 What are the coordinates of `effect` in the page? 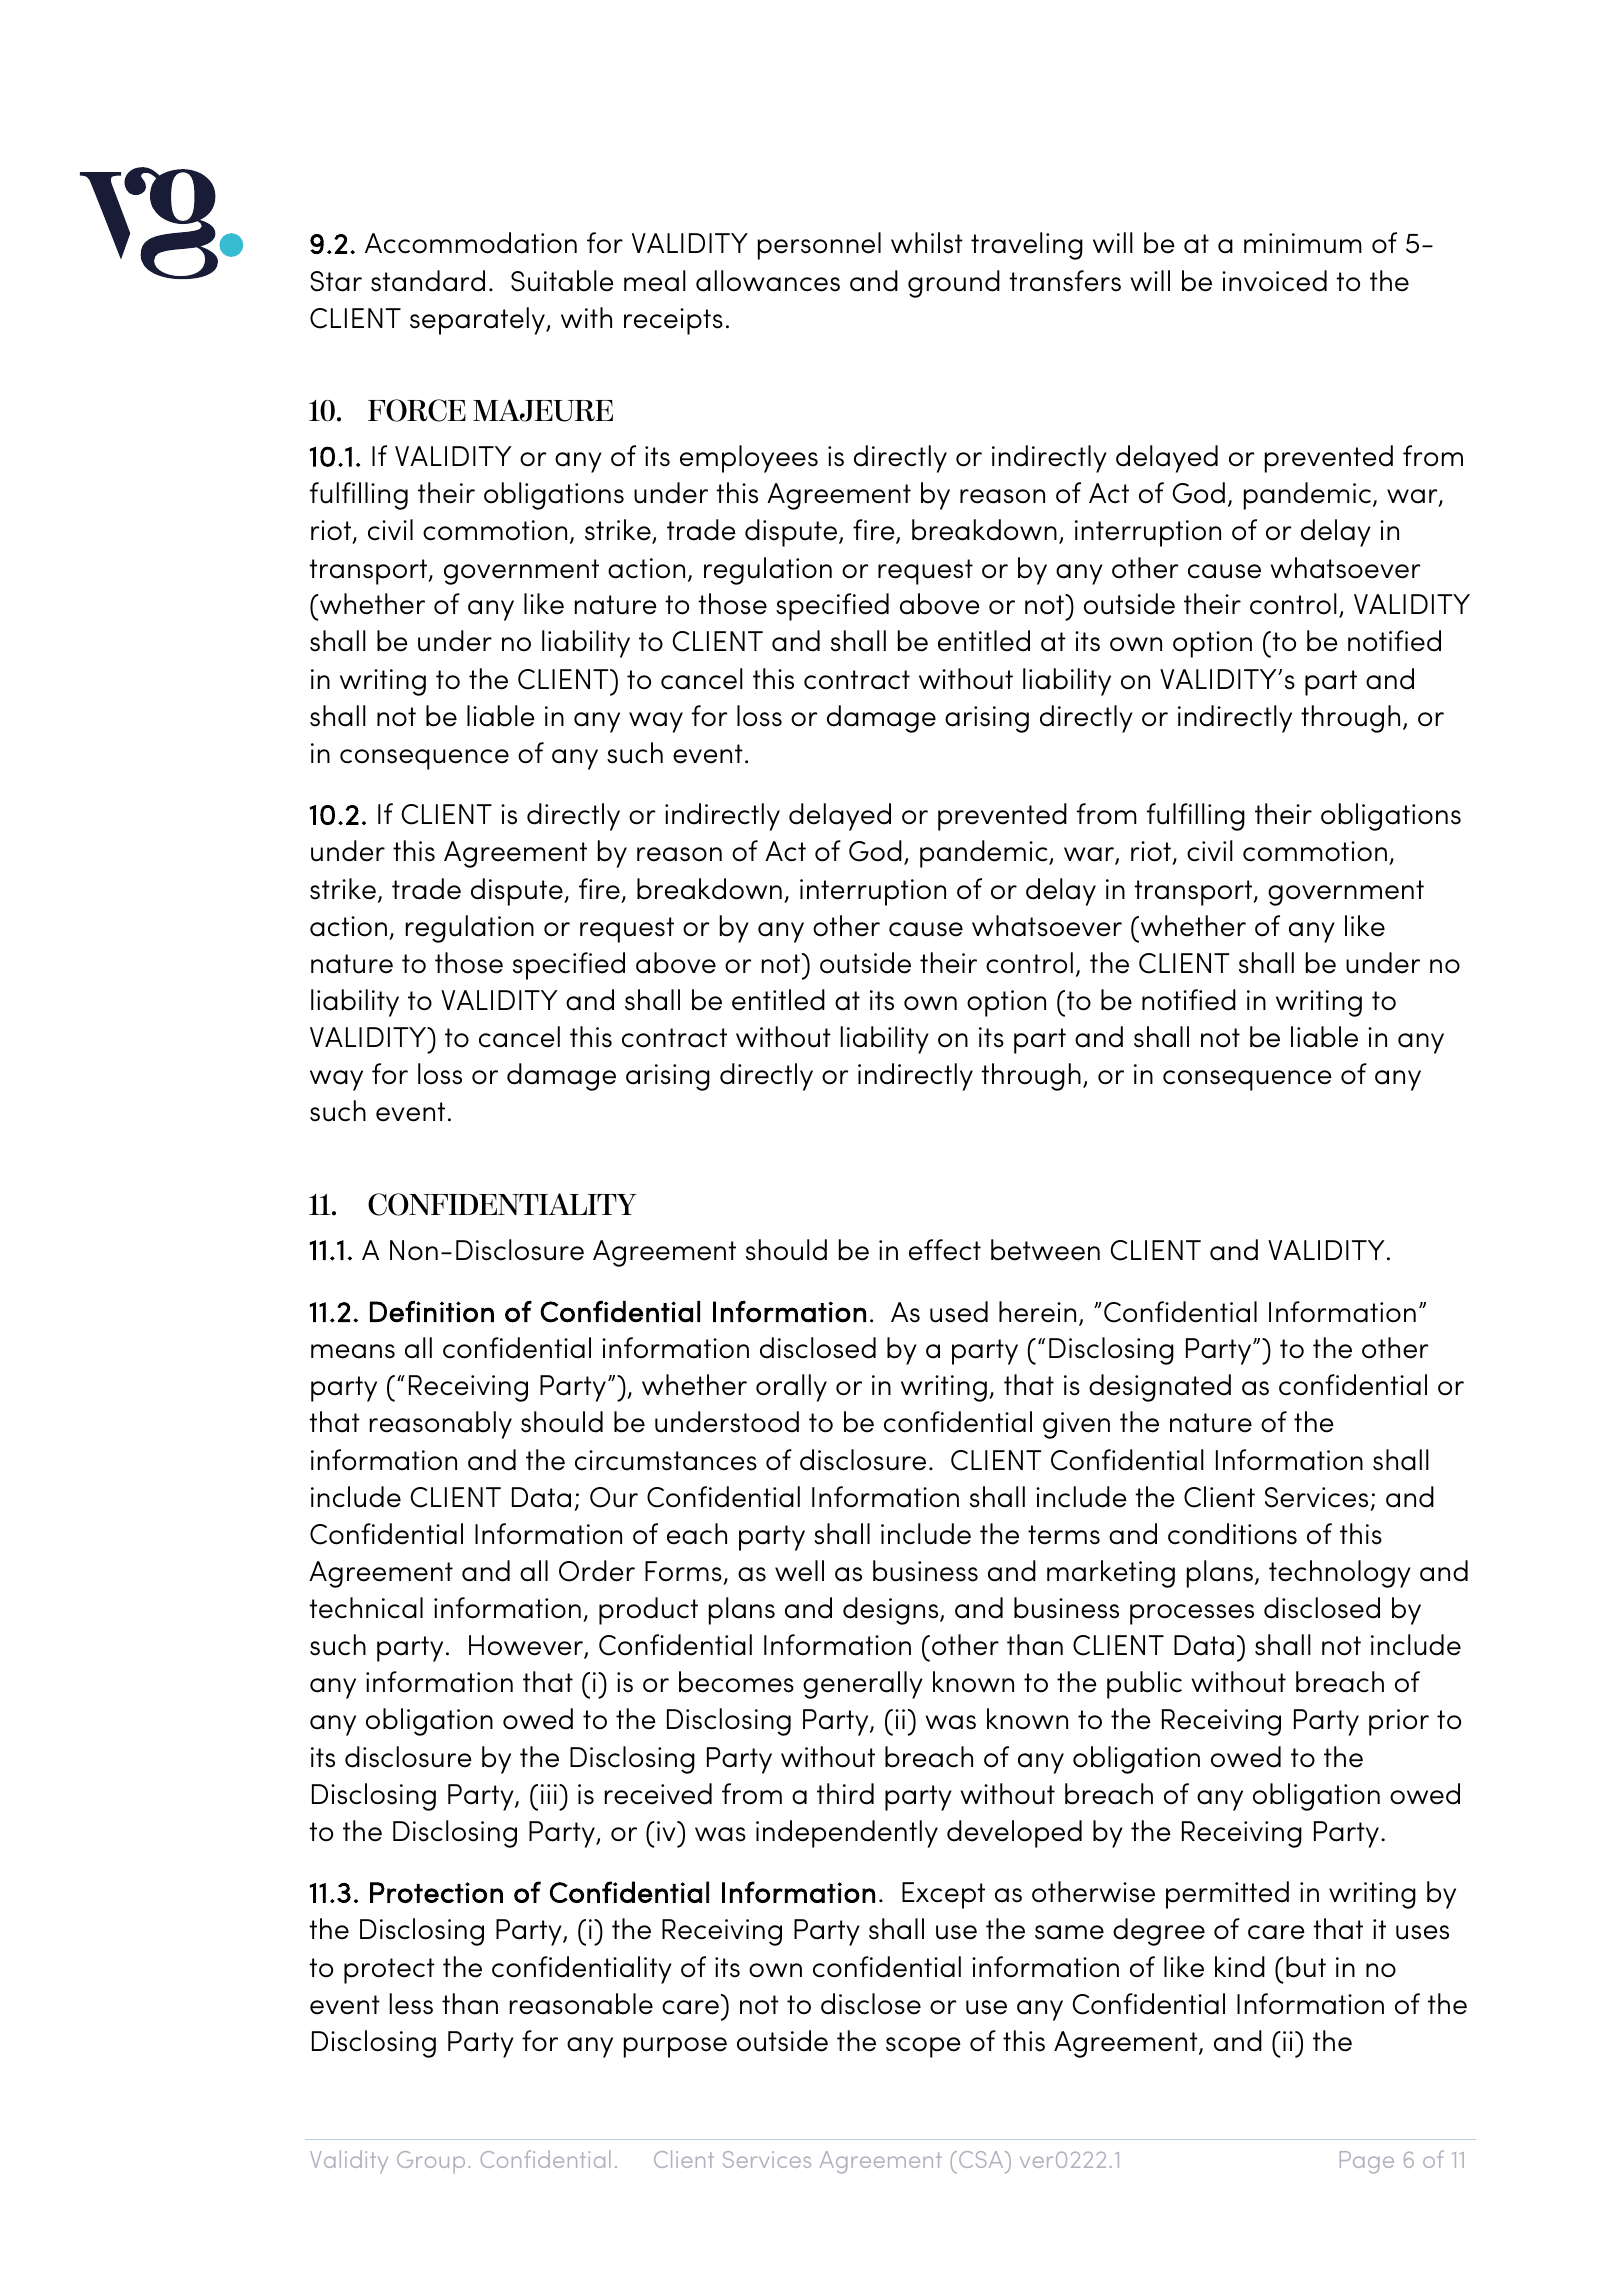 It's located at (945, 1250).
